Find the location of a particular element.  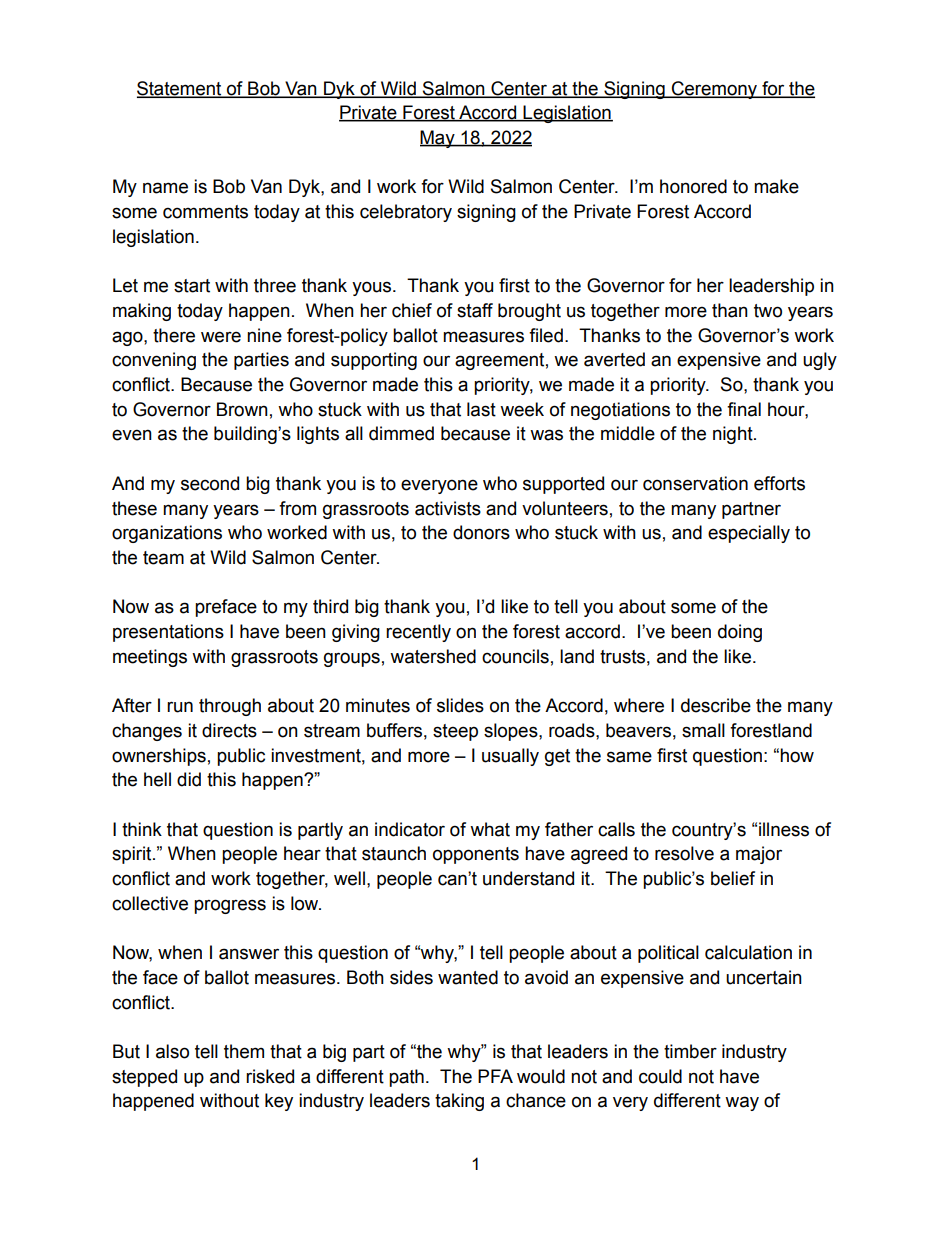

them is located at coordinates (244, 1051).
